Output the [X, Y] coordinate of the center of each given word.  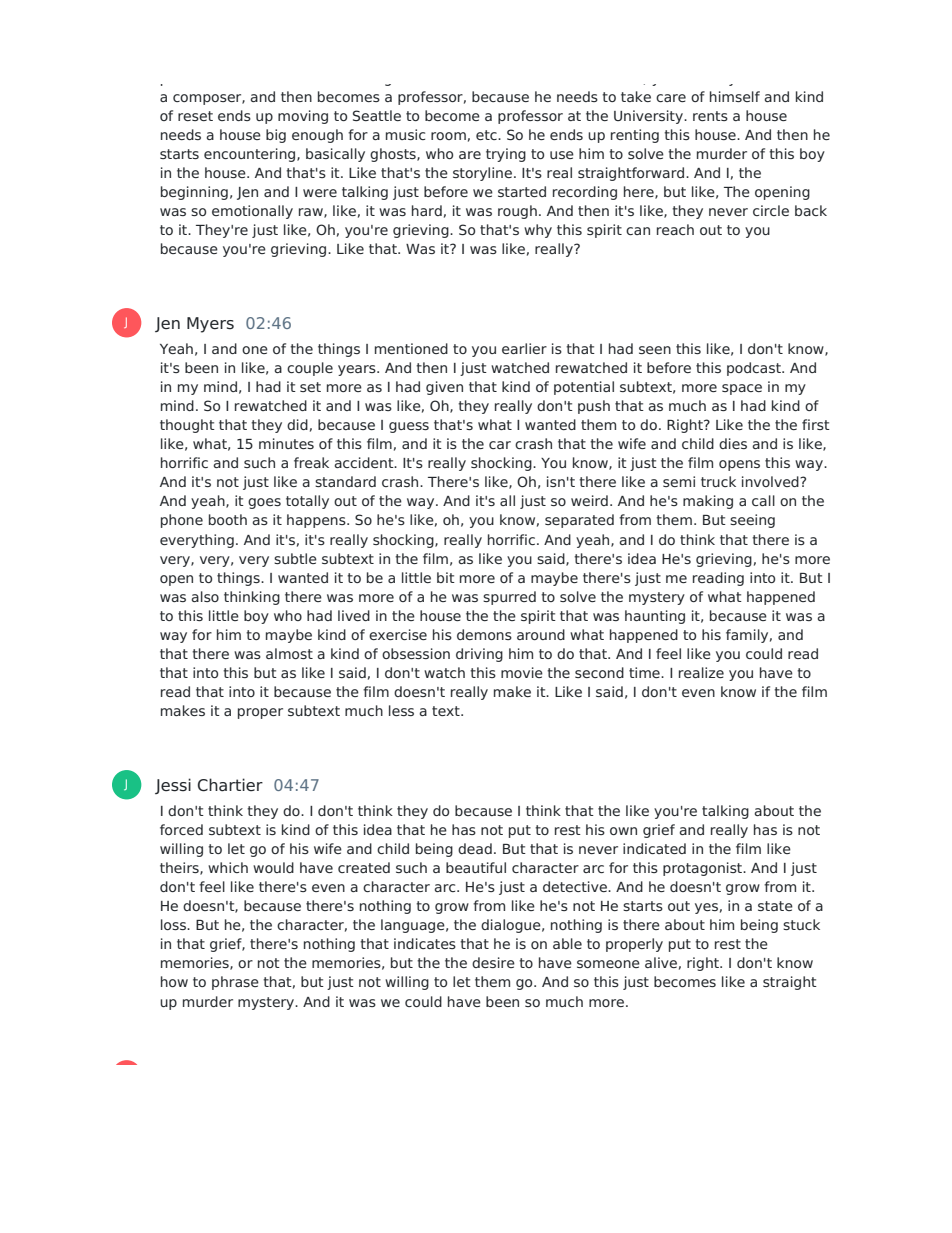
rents [710, 116]
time [645, 672]
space [742, 389]
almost [289, 653]
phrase [235, 983]
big [276, 136]
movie [522, 672]
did [297, 424]
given [444, 388]
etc [487, 135]
